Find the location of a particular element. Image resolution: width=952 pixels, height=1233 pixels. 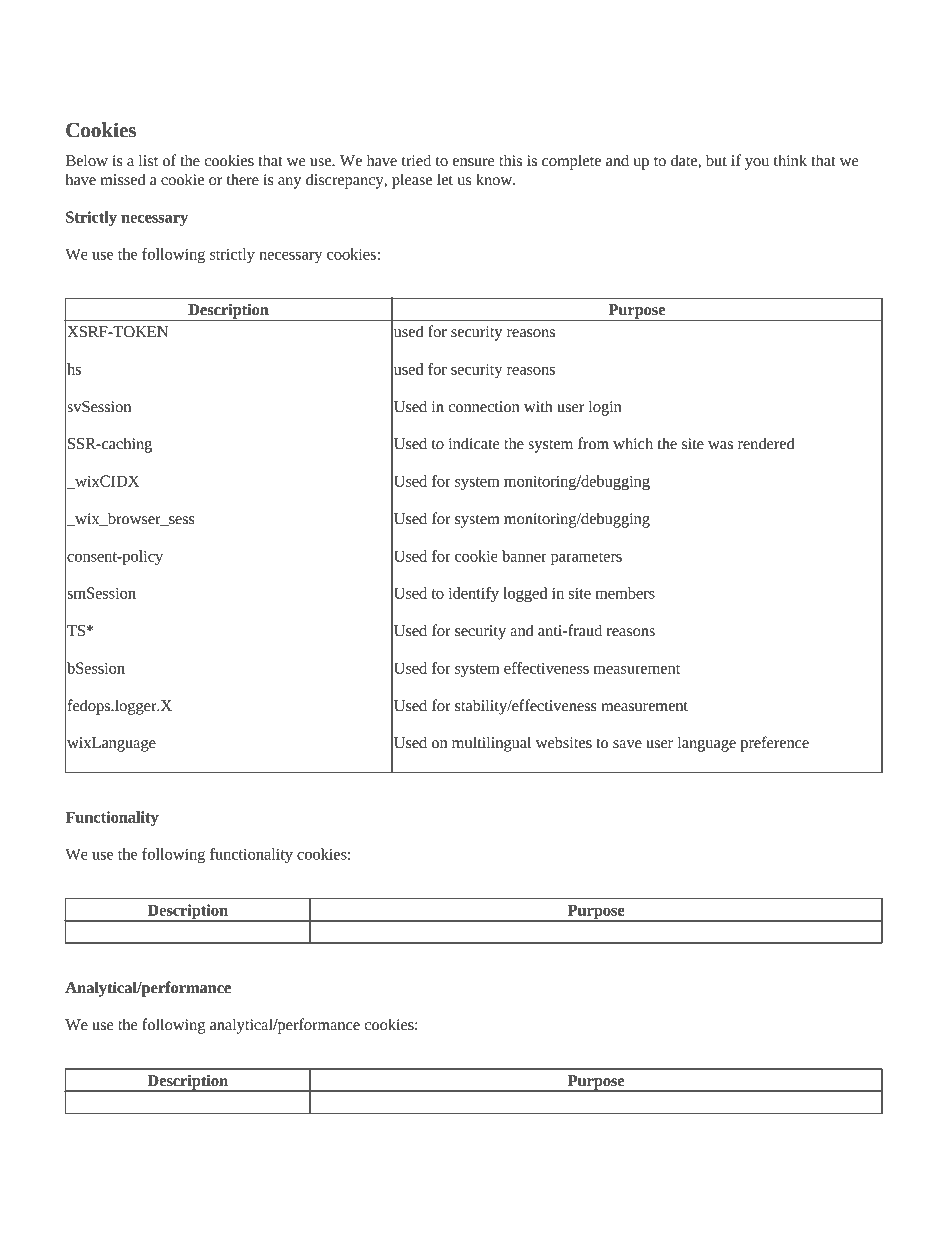

connection is located at coordinates (484, 407).
